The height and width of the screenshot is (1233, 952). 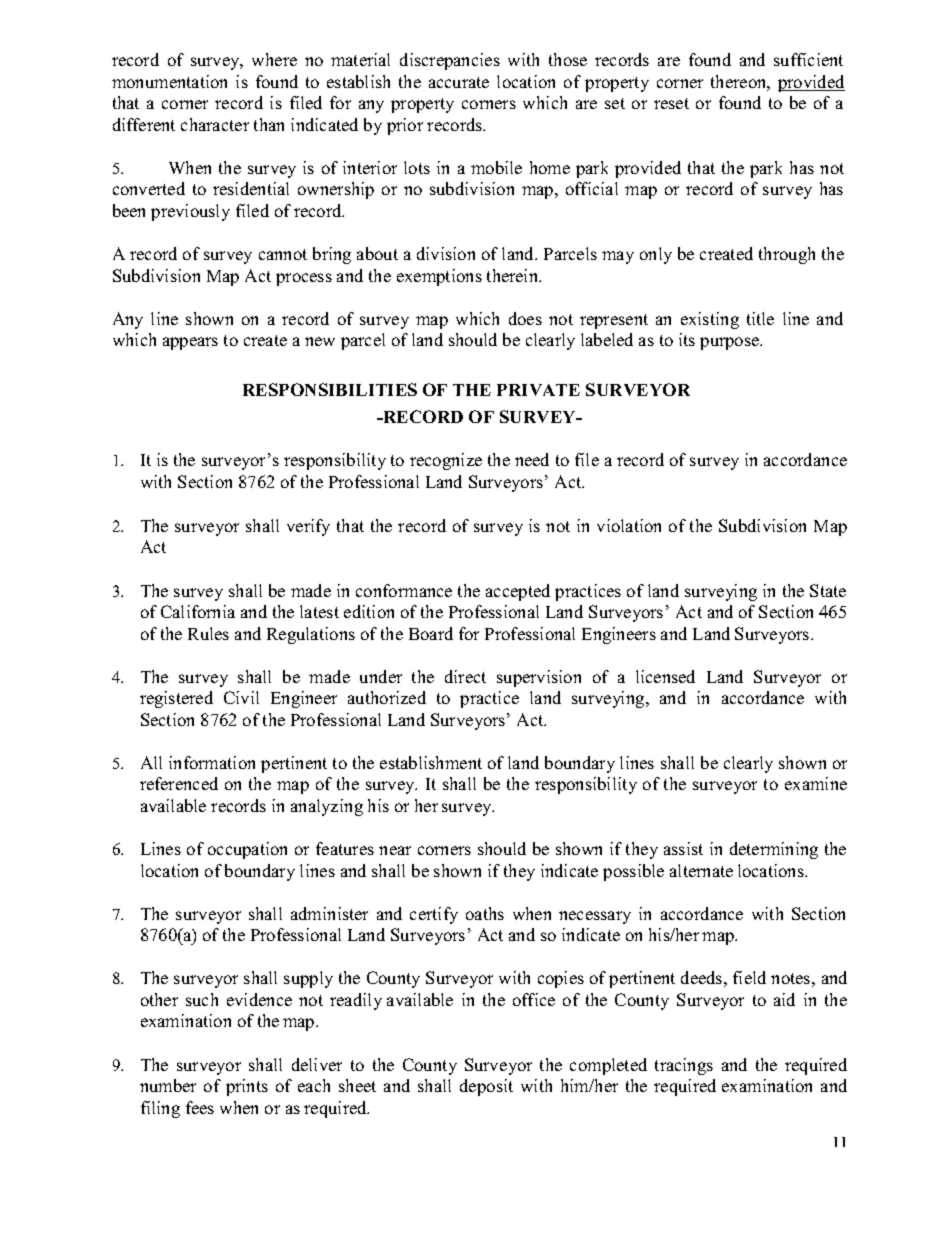 What do you see at coordinates (198, 611) in the screenshot?
I see `California` at bounding box center [198, 611].
